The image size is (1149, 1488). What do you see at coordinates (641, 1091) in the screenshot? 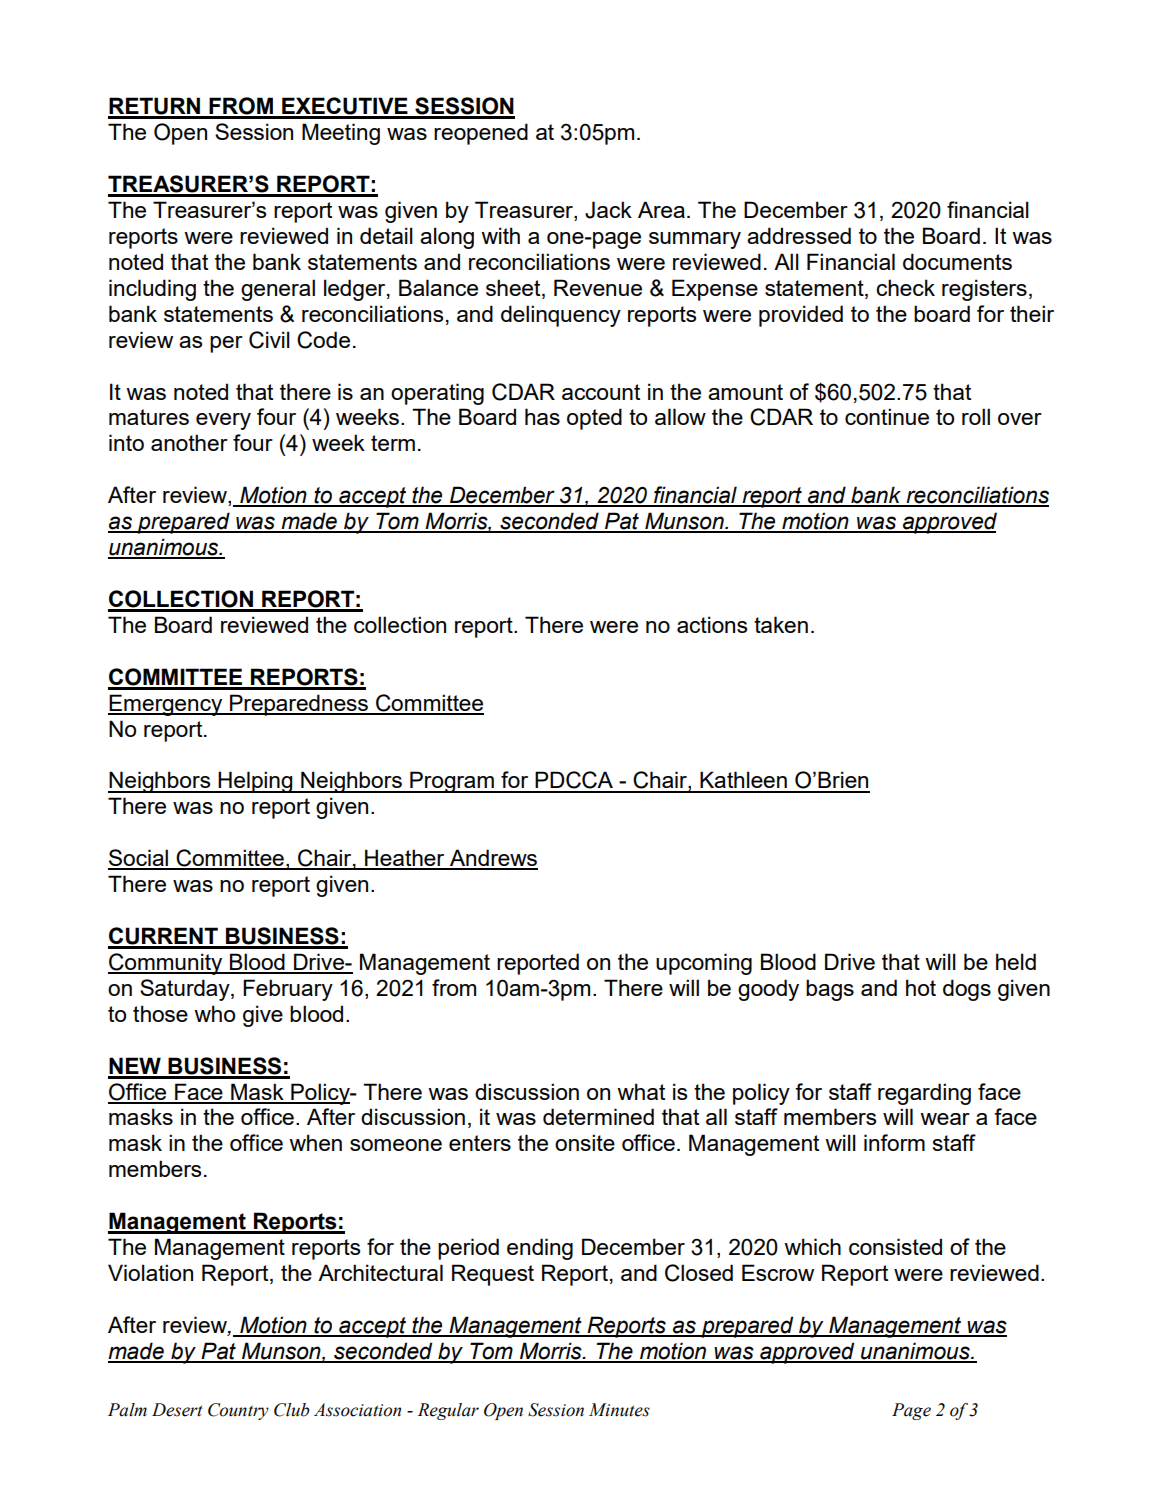
I see `what` at bounding box center [641, 1091].
